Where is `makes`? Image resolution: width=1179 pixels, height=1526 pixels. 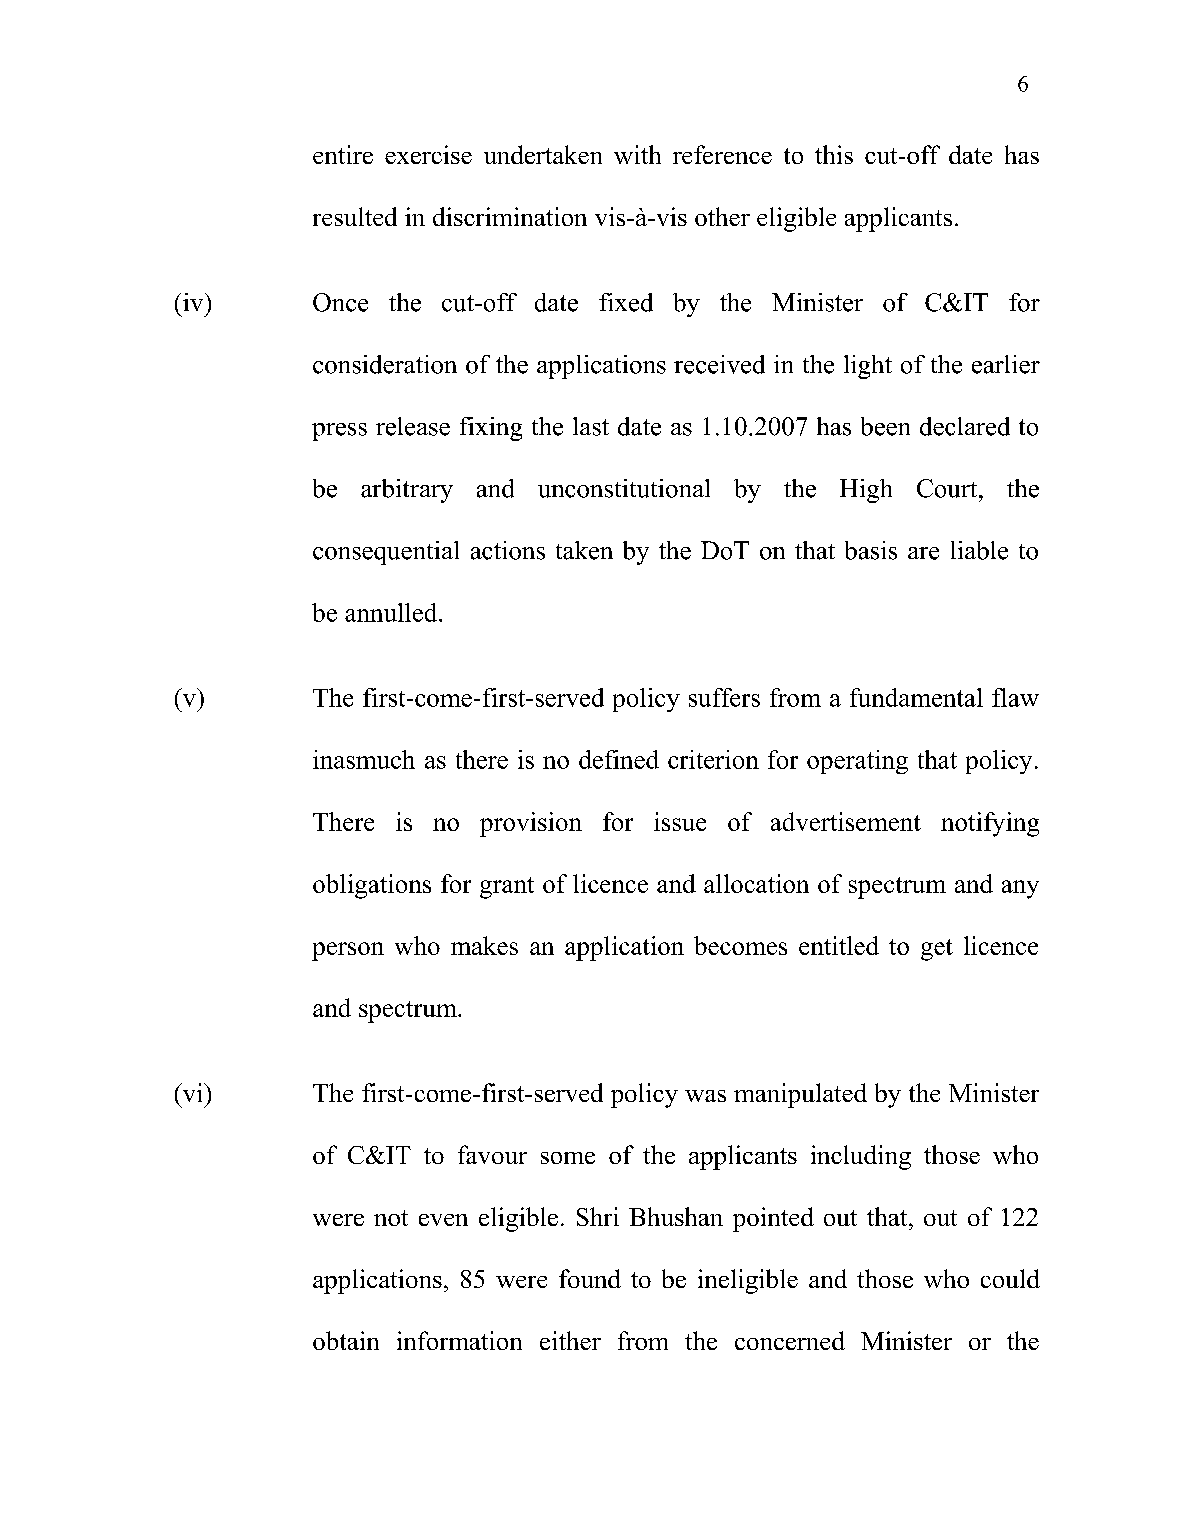
makes is located at coordinates (484, 945).
